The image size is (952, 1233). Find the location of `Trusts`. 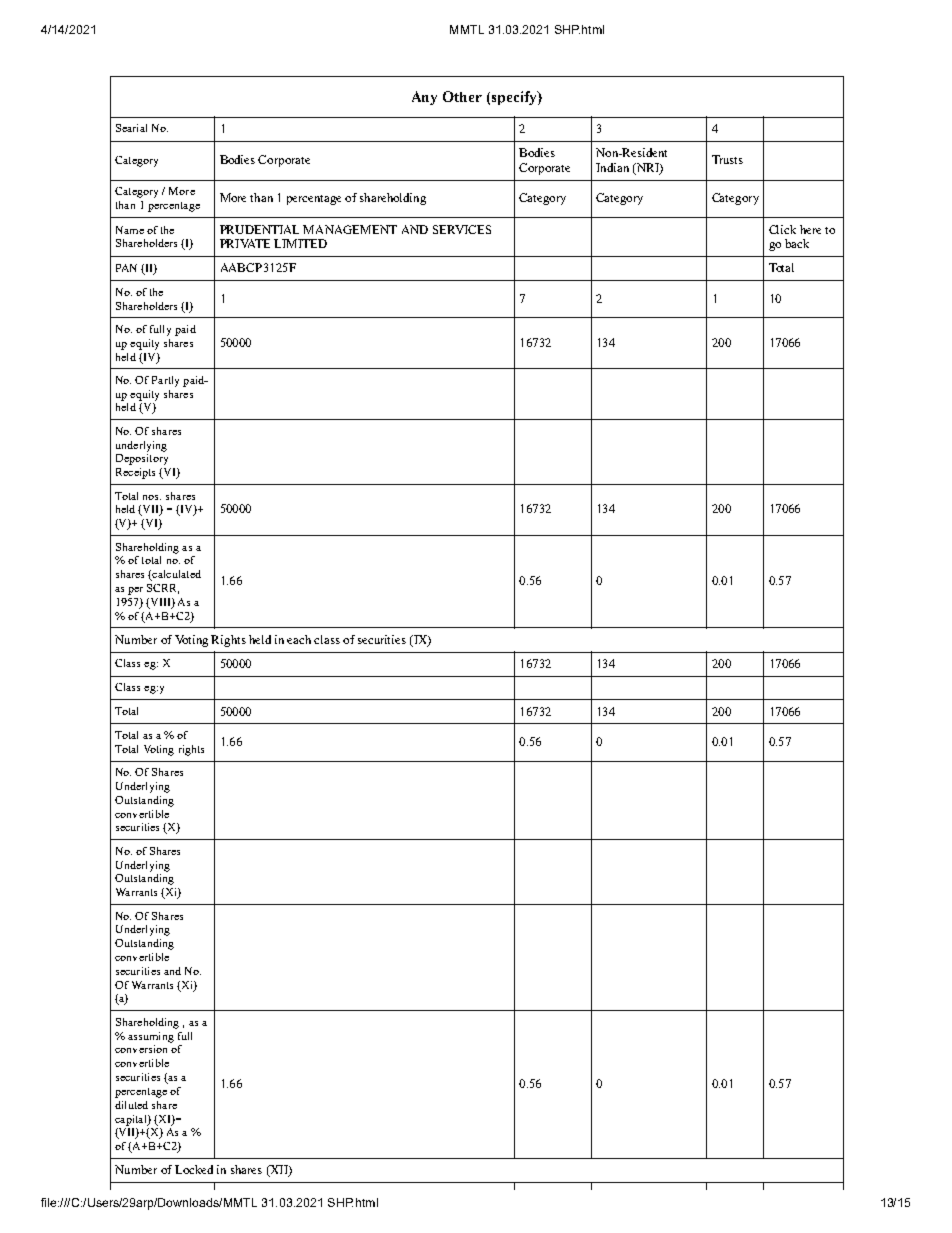

Trusts is located at coordinates (727, 159).
